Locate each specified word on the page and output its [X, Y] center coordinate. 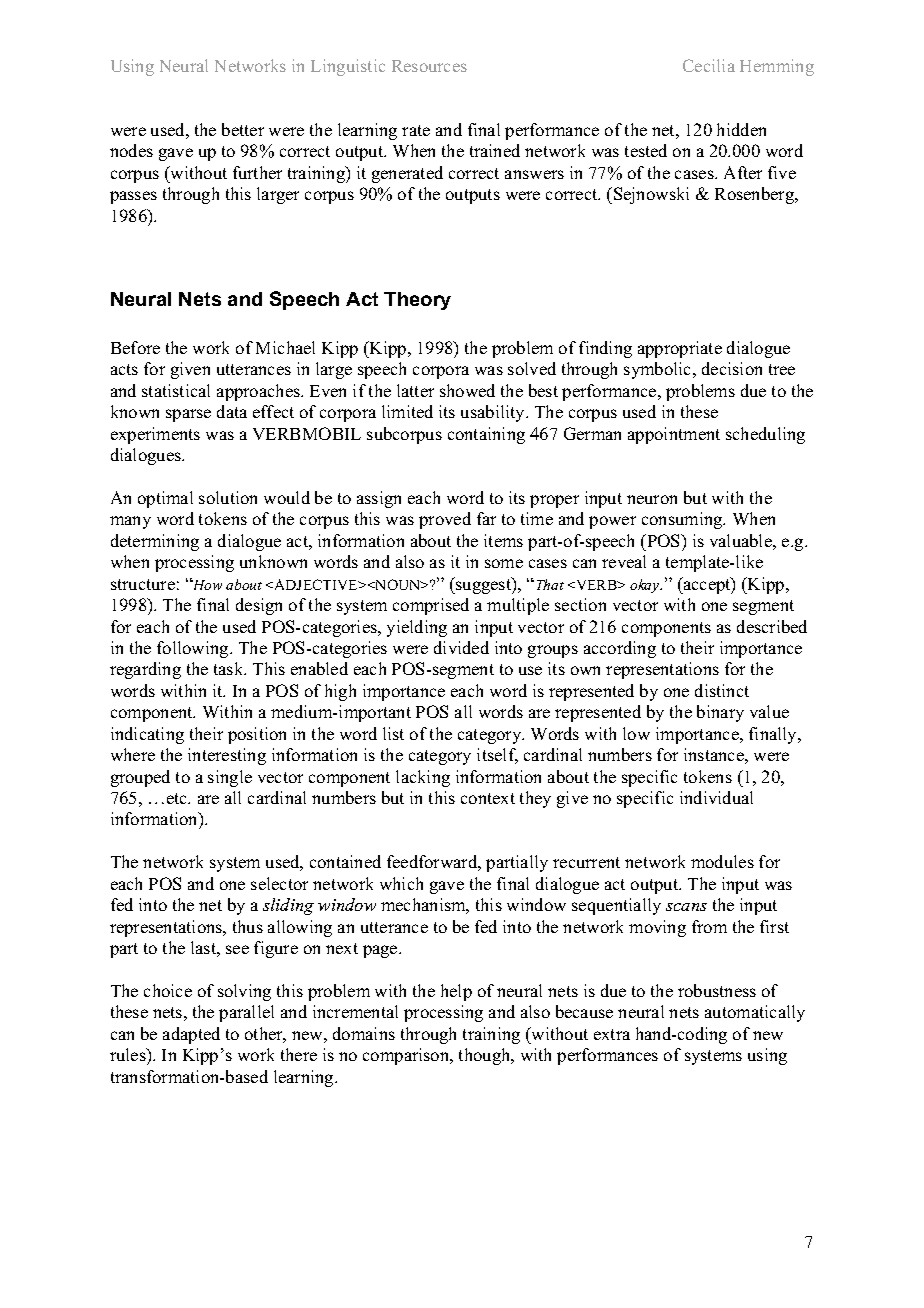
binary [720, 713]
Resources [429, 66]
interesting [227, 756]
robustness [717, 990]
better [243, 129]
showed [467, 390]
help [456, 992]
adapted [191, 1035]
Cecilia [709, 65]
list [393, 733]
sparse [188, 415]
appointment [674, 435]
